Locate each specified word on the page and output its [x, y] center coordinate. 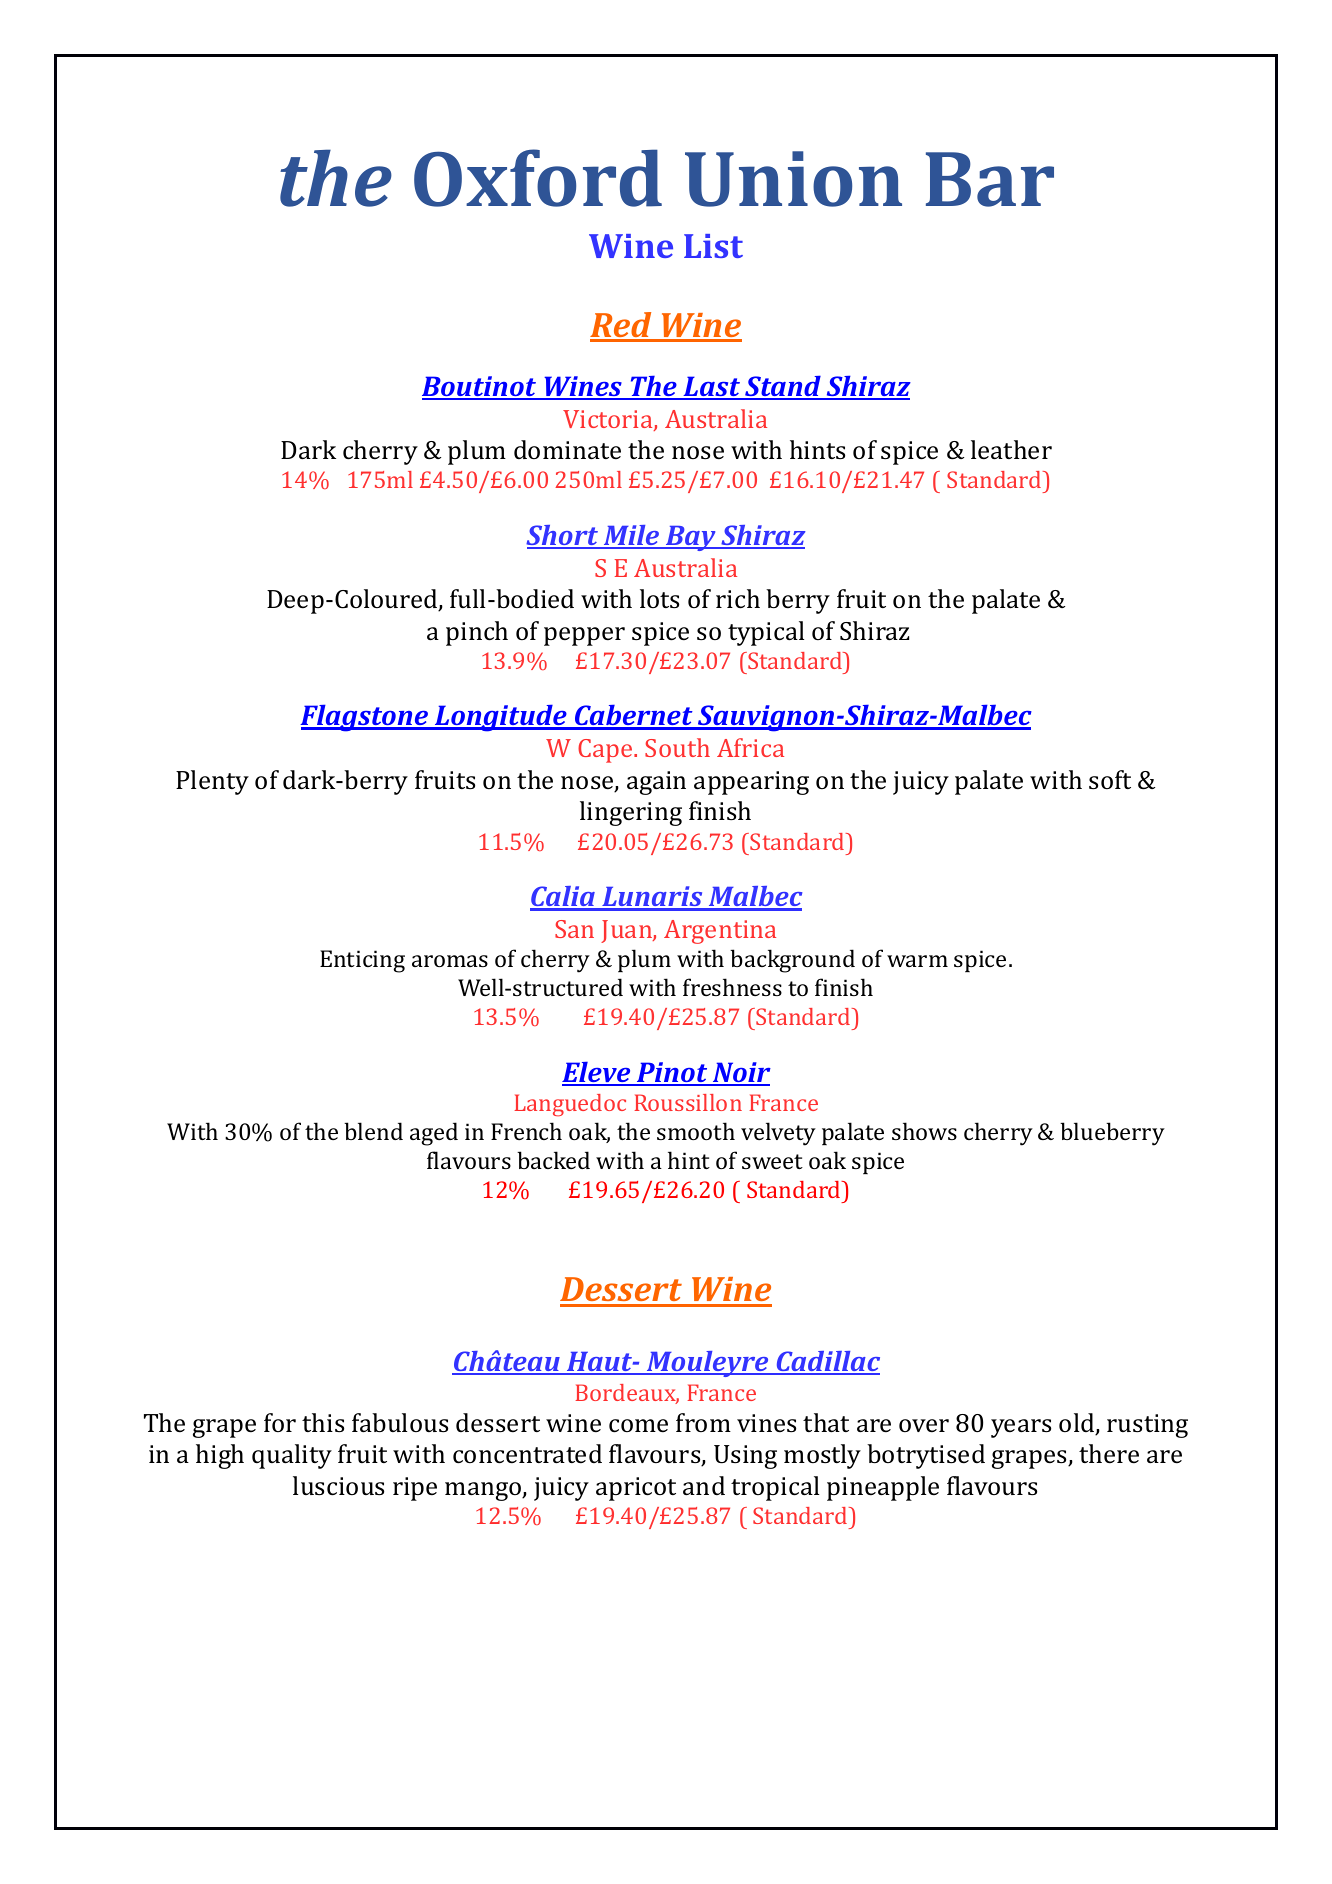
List [713, 246]
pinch [477, 633]
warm [917, 961]
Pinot [672, 1073]
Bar [990, 179]
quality [292, 1456]
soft [1110, 780]
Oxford [538, 178]
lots [659, 599]
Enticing [362, 961]
